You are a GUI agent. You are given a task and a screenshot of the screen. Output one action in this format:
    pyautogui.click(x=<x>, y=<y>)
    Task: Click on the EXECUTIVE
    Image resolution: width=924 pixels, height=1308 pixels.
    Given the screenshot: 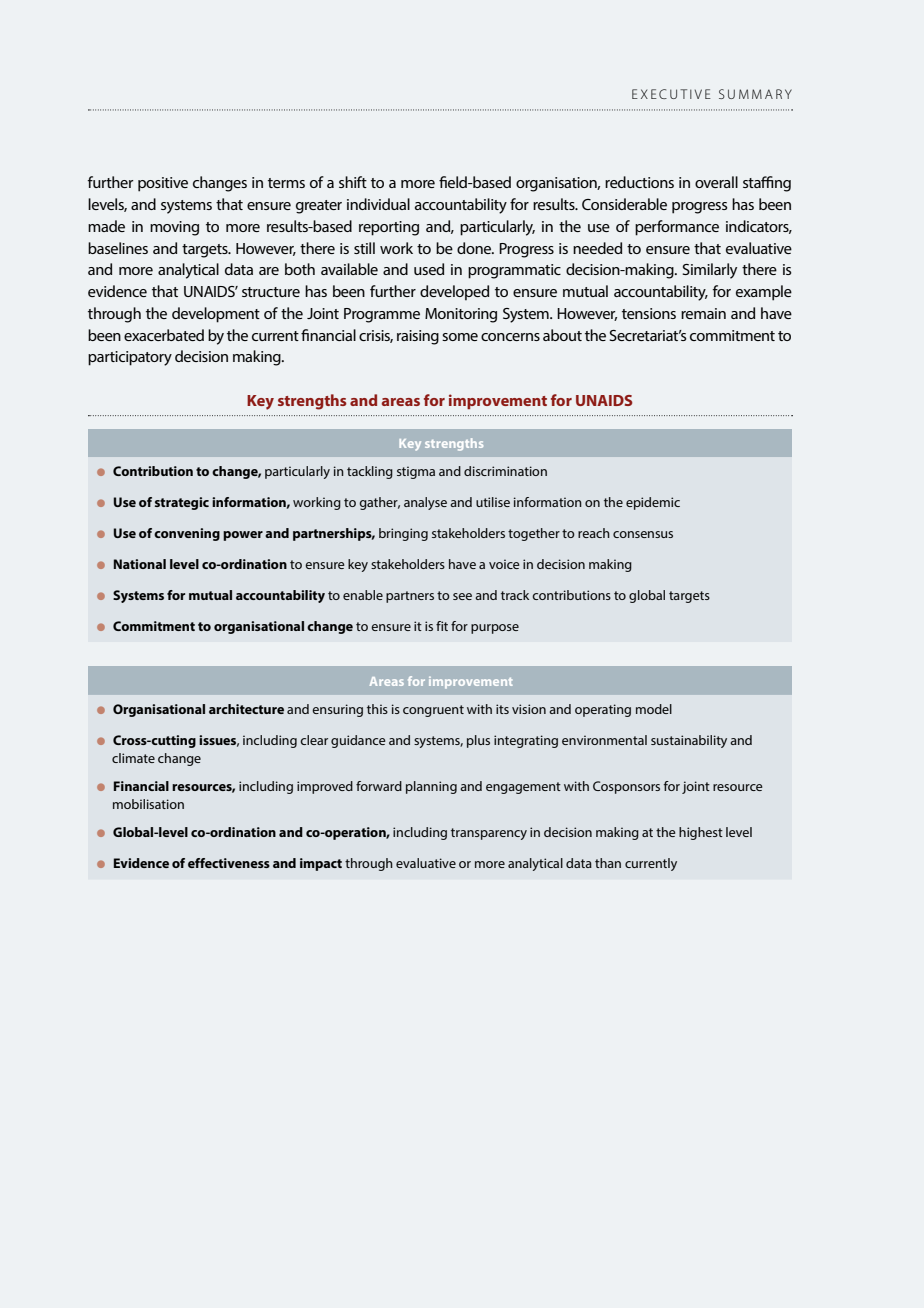 What is the action you would take?
    pyautogui.click(x=671, y=94)
